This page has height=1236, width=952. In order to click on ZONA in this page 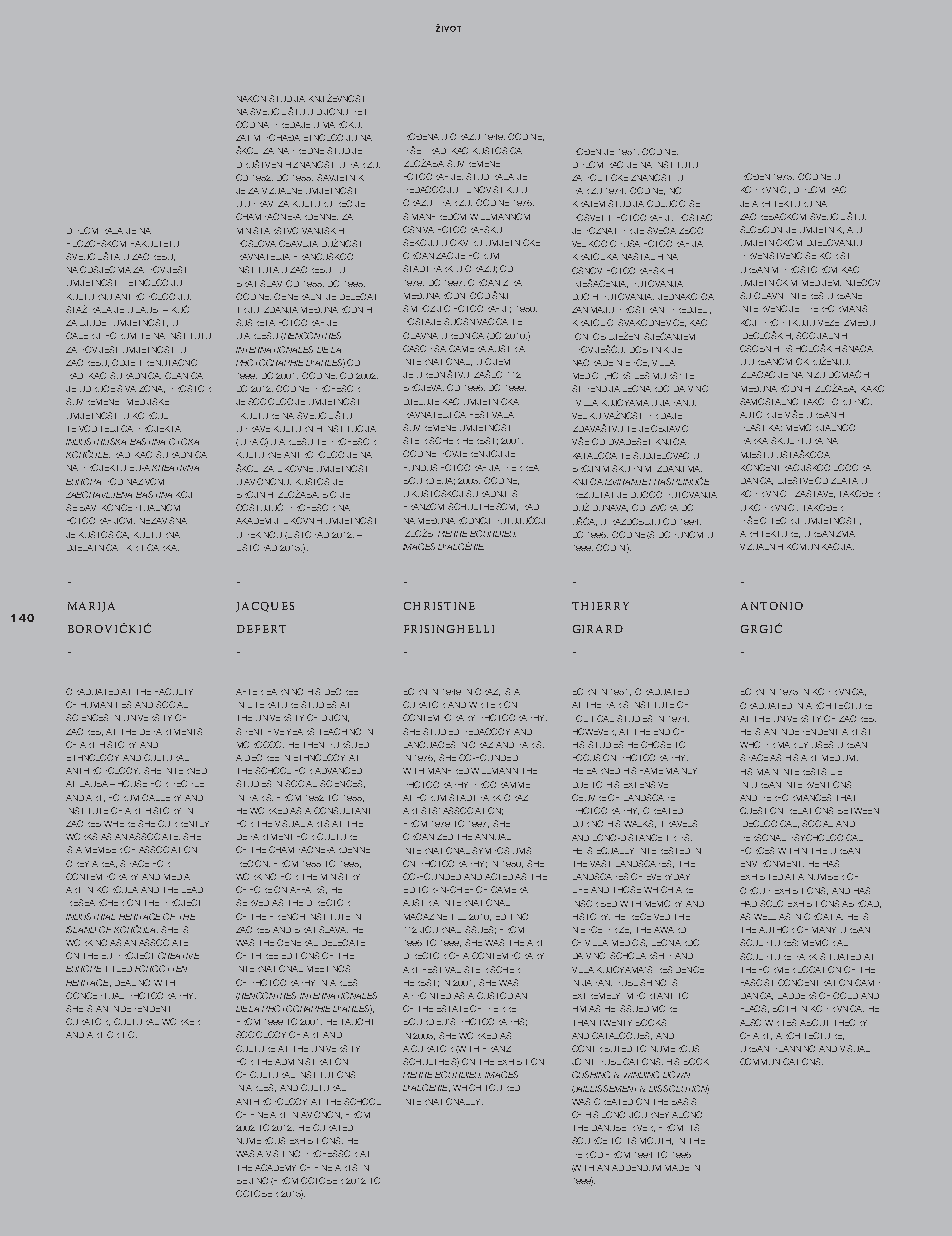, I will do `click(152, 389)`.
